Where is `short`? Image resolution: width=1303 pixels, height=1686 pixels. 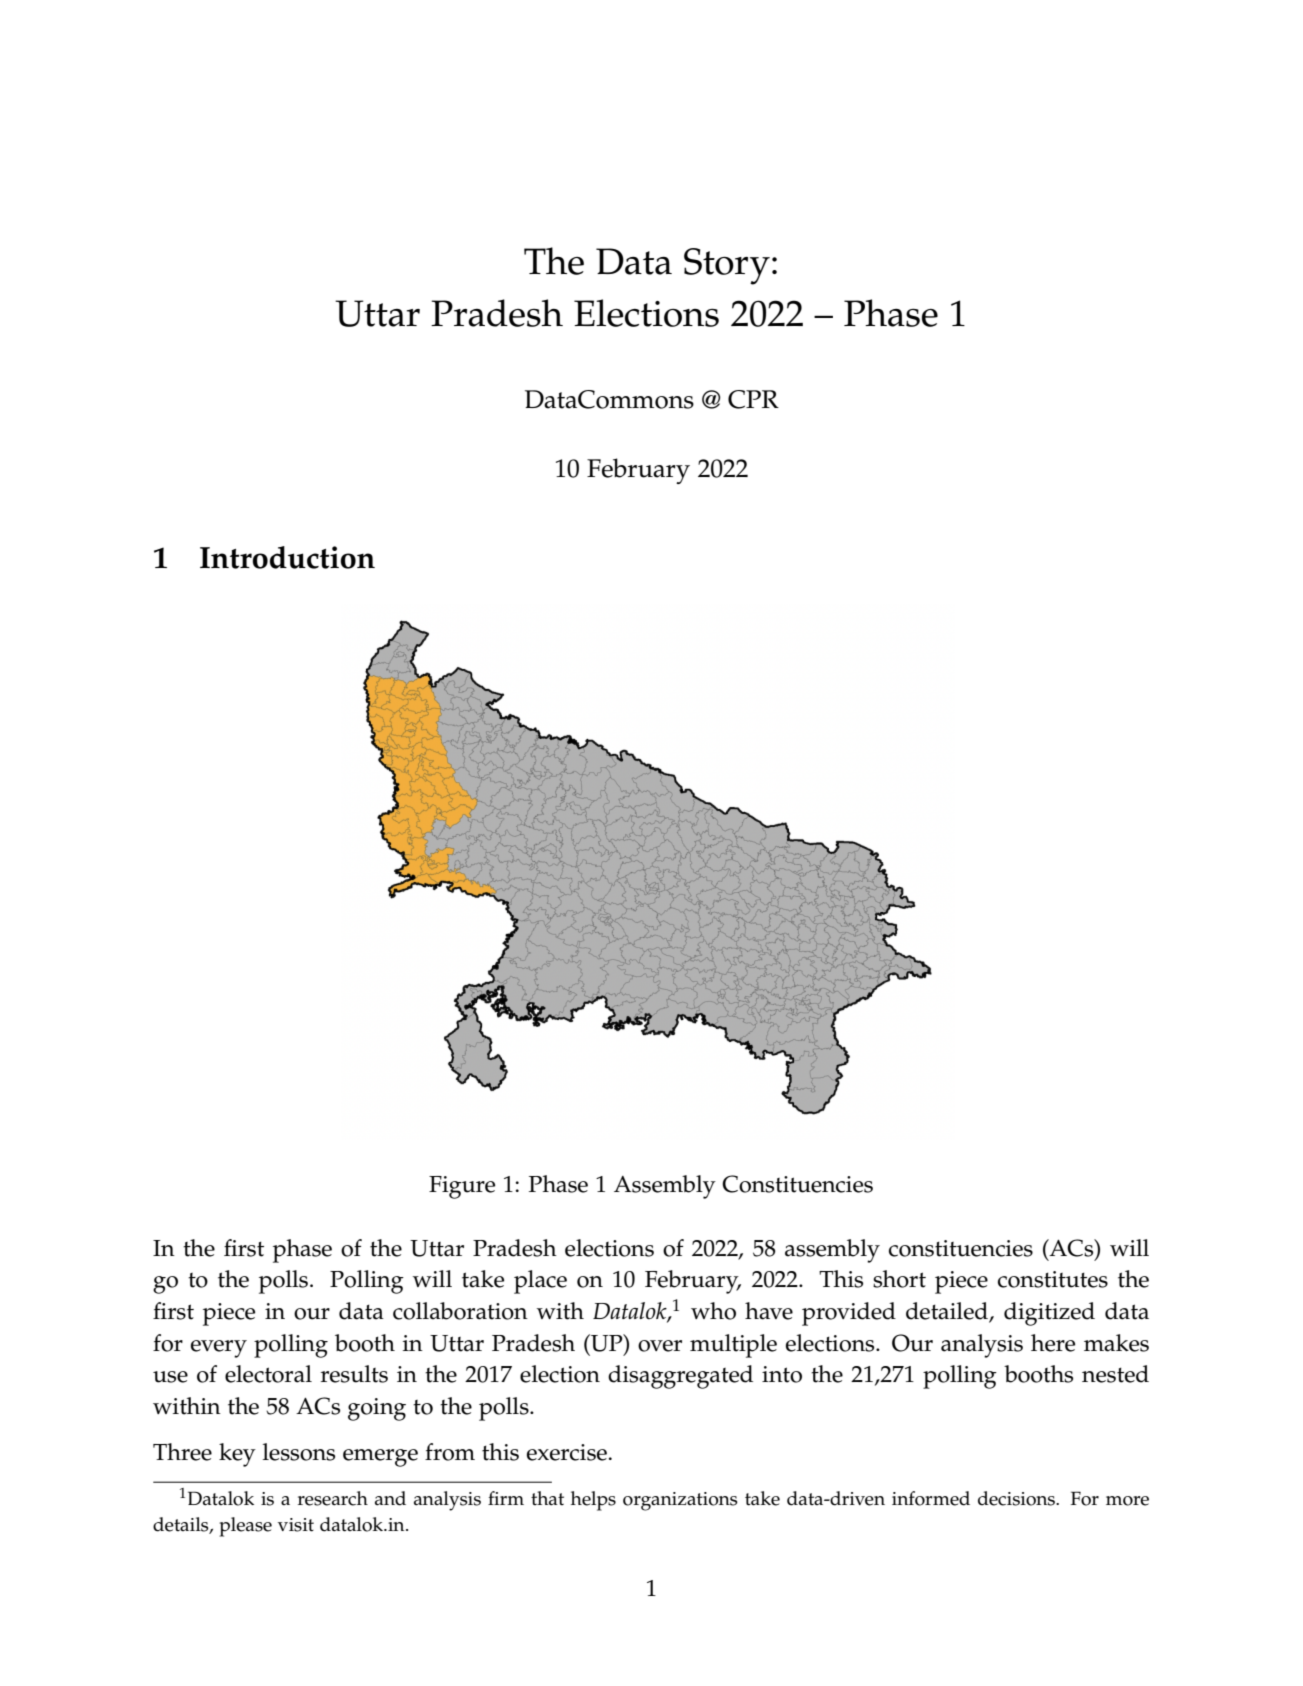
short is located at coordinates (899, 1279).
